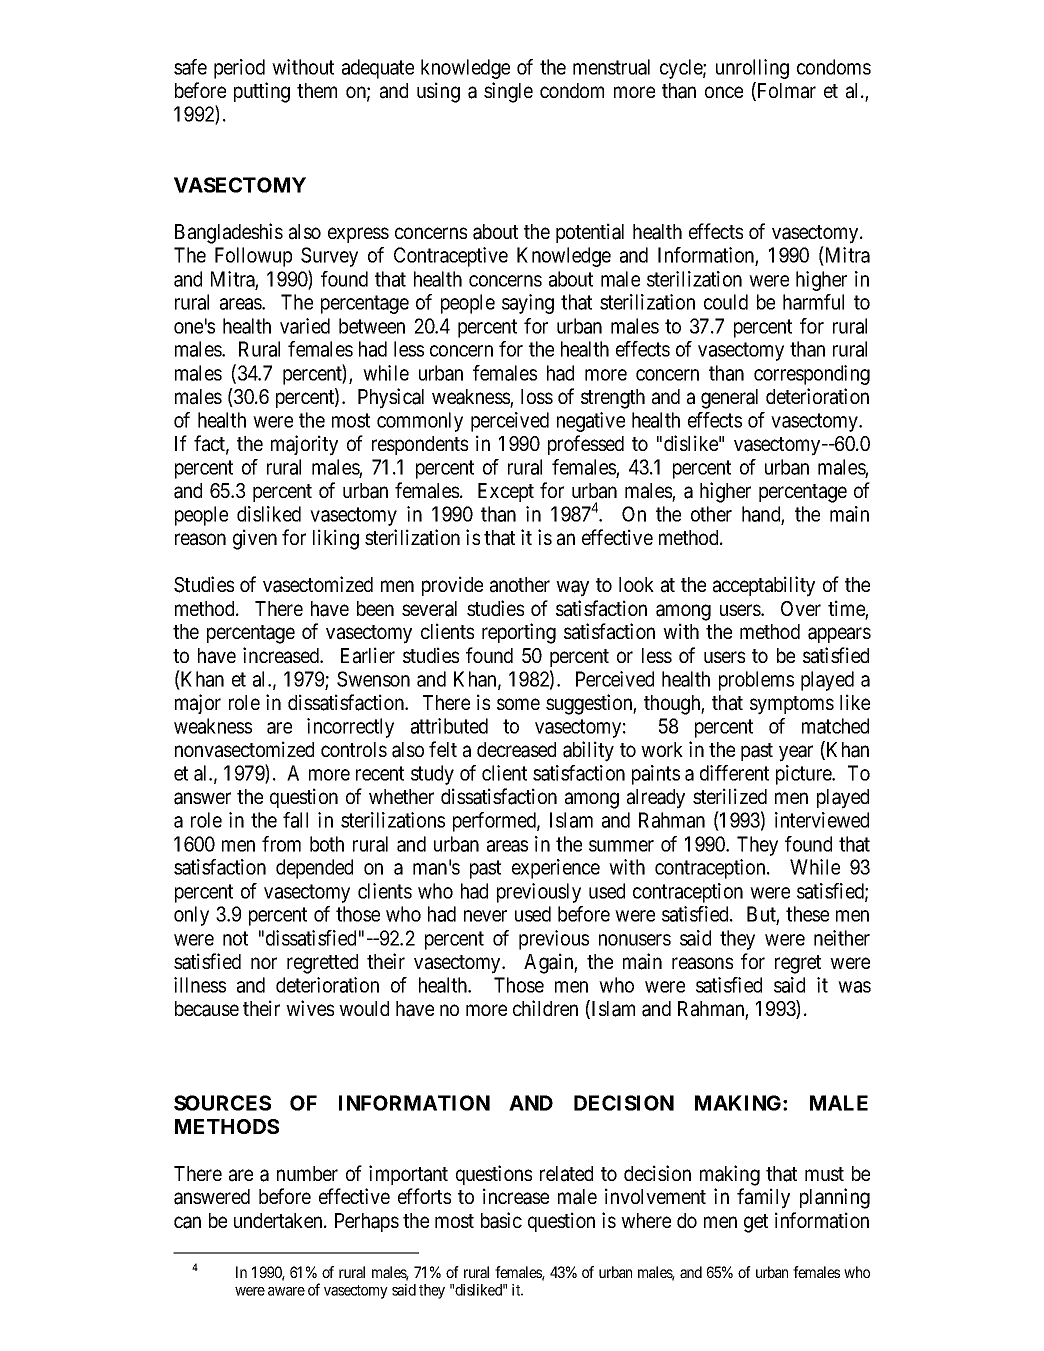 The width and height of the screenshot is (1044, 1351). Describe the element at coordinates (286, 1291) in the screenshot. I see `aware` at that location.
